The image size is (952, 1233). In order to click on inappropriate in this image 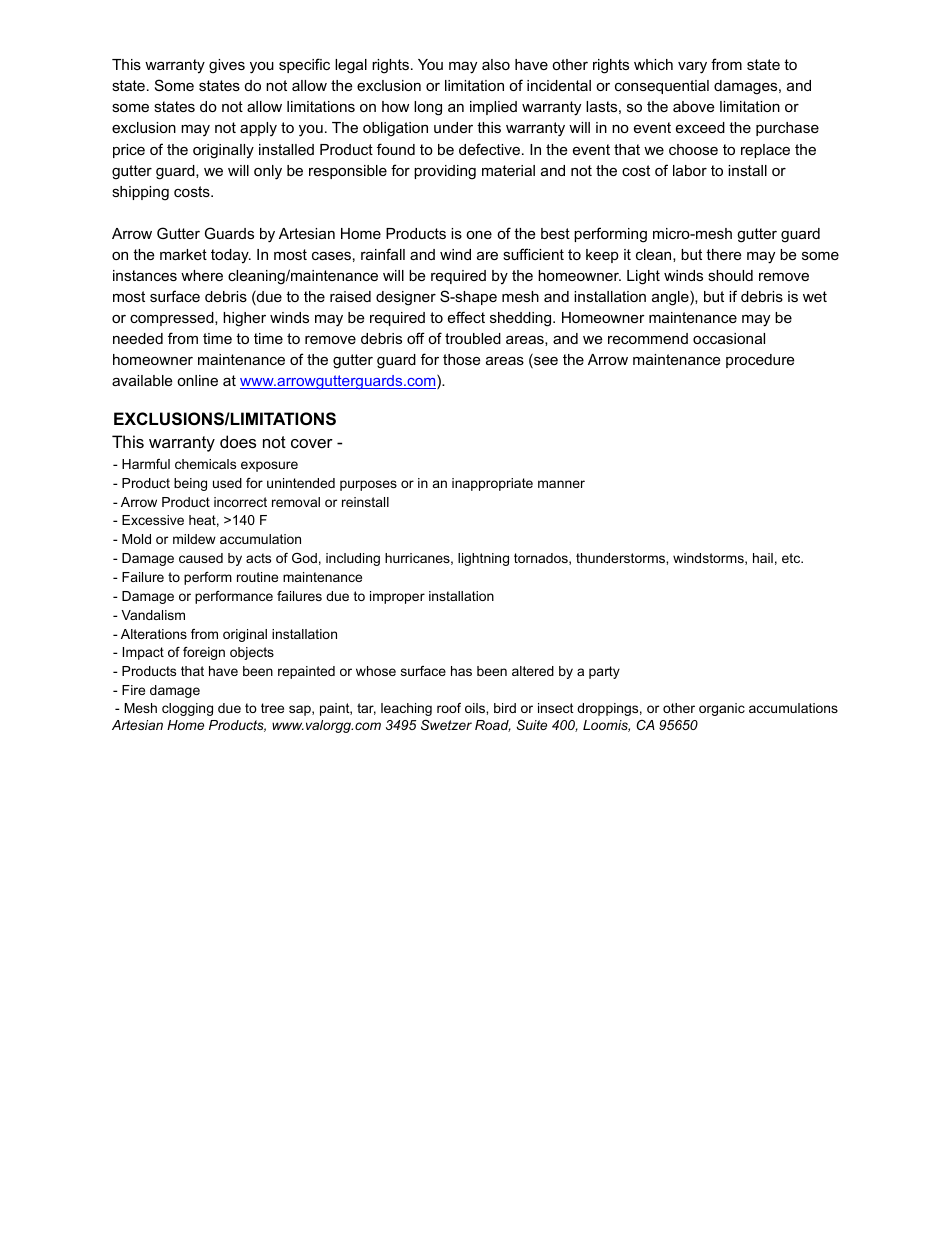, I will do `click(492, 484)`.
